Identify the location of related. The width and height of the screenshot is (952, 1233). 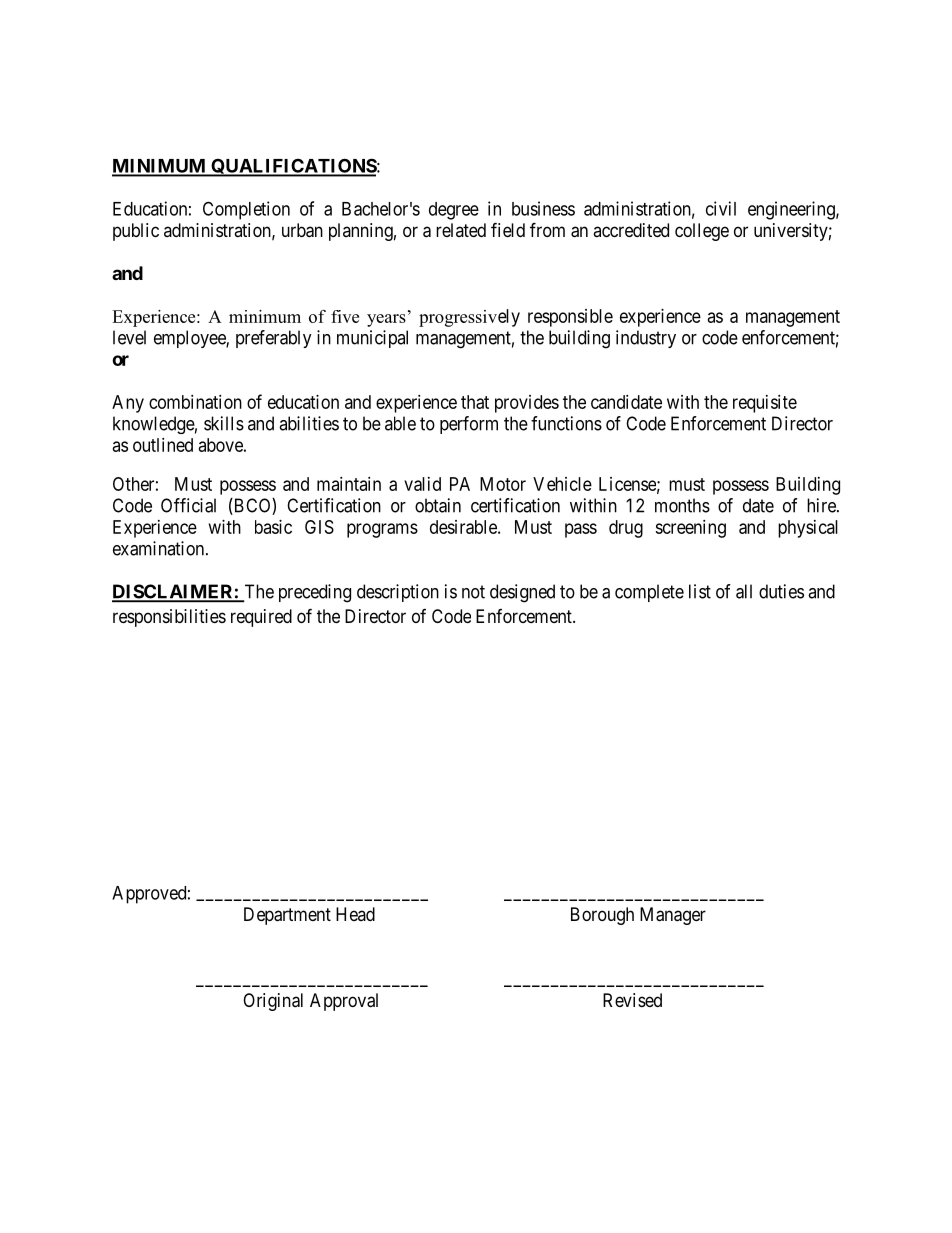
(461, 230).
